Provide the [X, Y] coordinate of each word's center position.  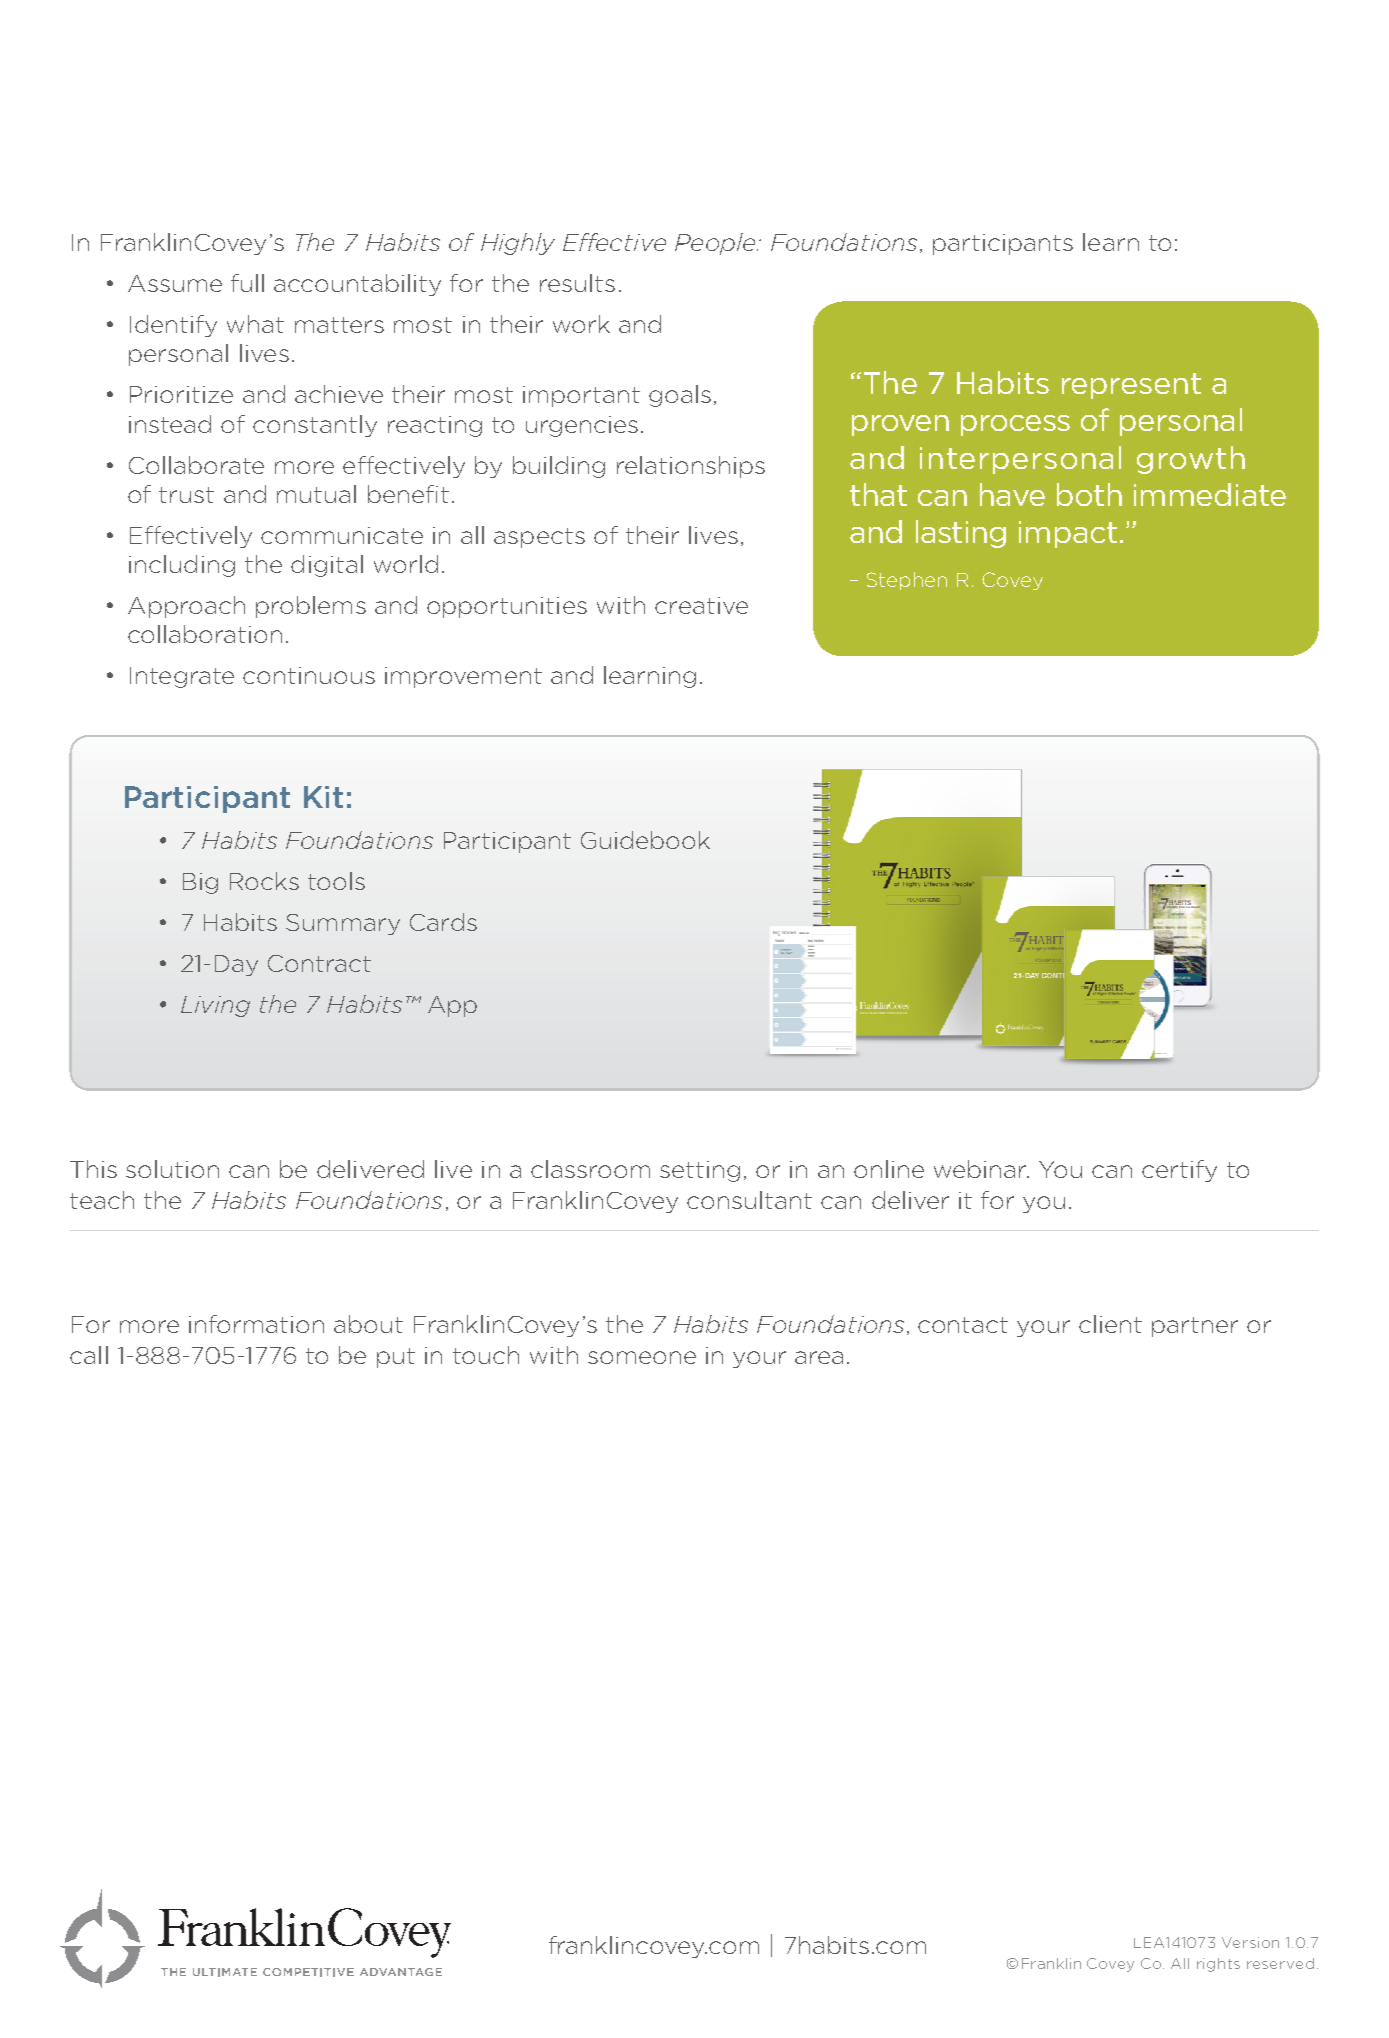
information [256, 1324]
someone [642, 1357]
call [89, 1355]
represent [1131, 386]
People [716, 244]
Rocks [264, 881]
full [247, 283]
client [1110, 1324]
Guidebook [645, 840]
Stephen [907, 581]
